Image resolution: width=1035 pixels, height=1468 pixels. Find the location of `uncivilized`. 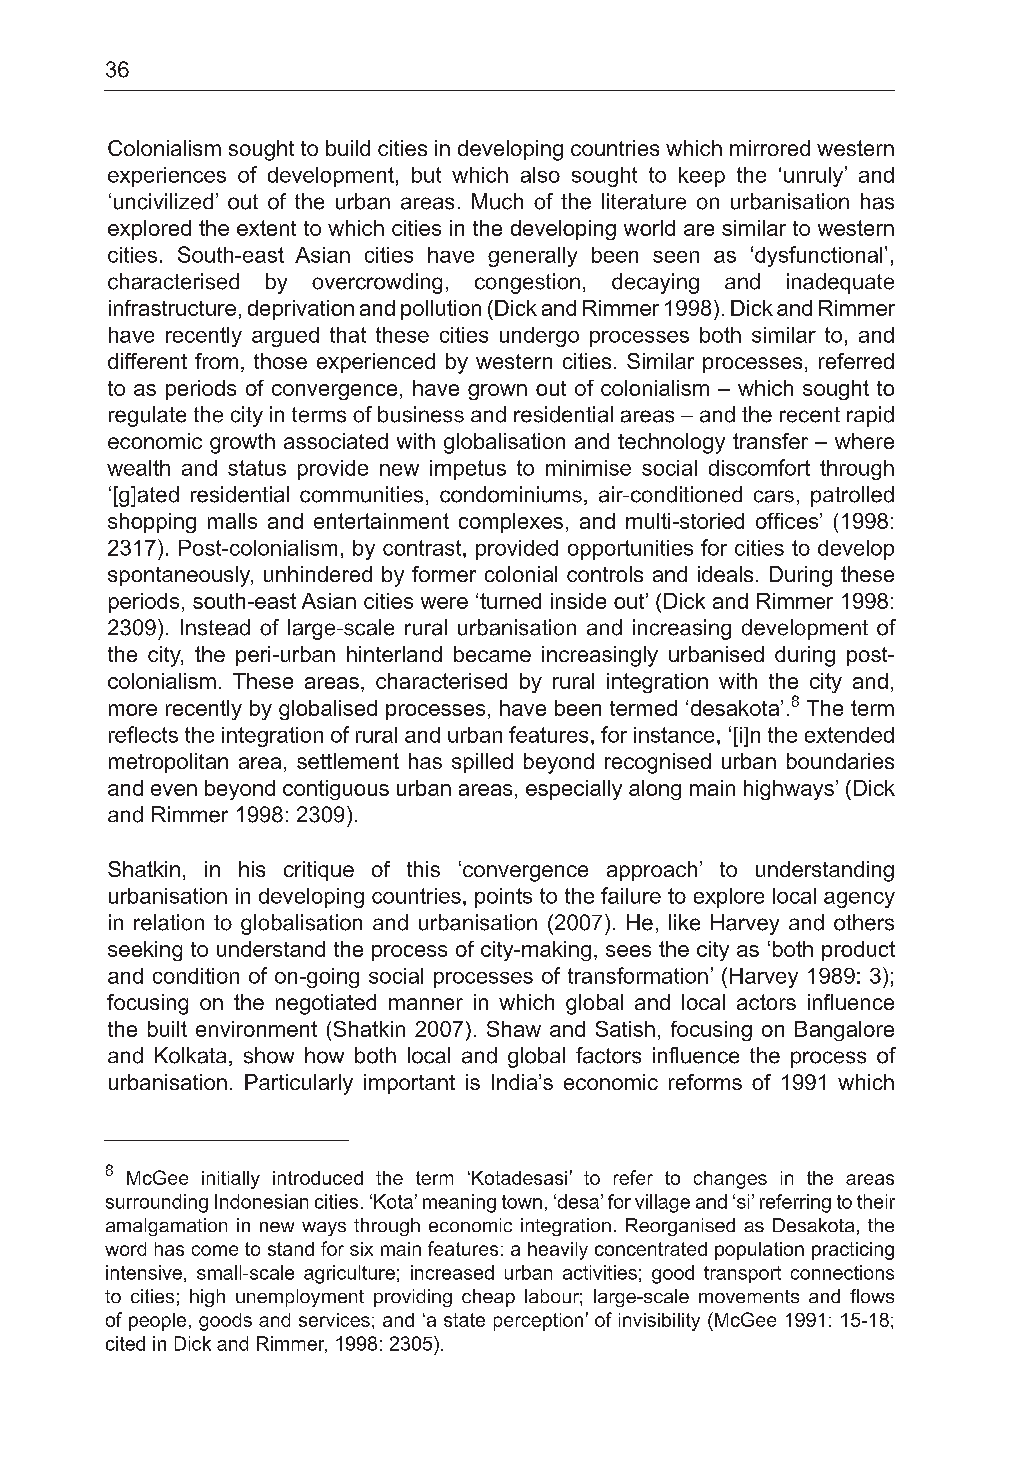

uncivilized is located at coordinates (163, 201).
